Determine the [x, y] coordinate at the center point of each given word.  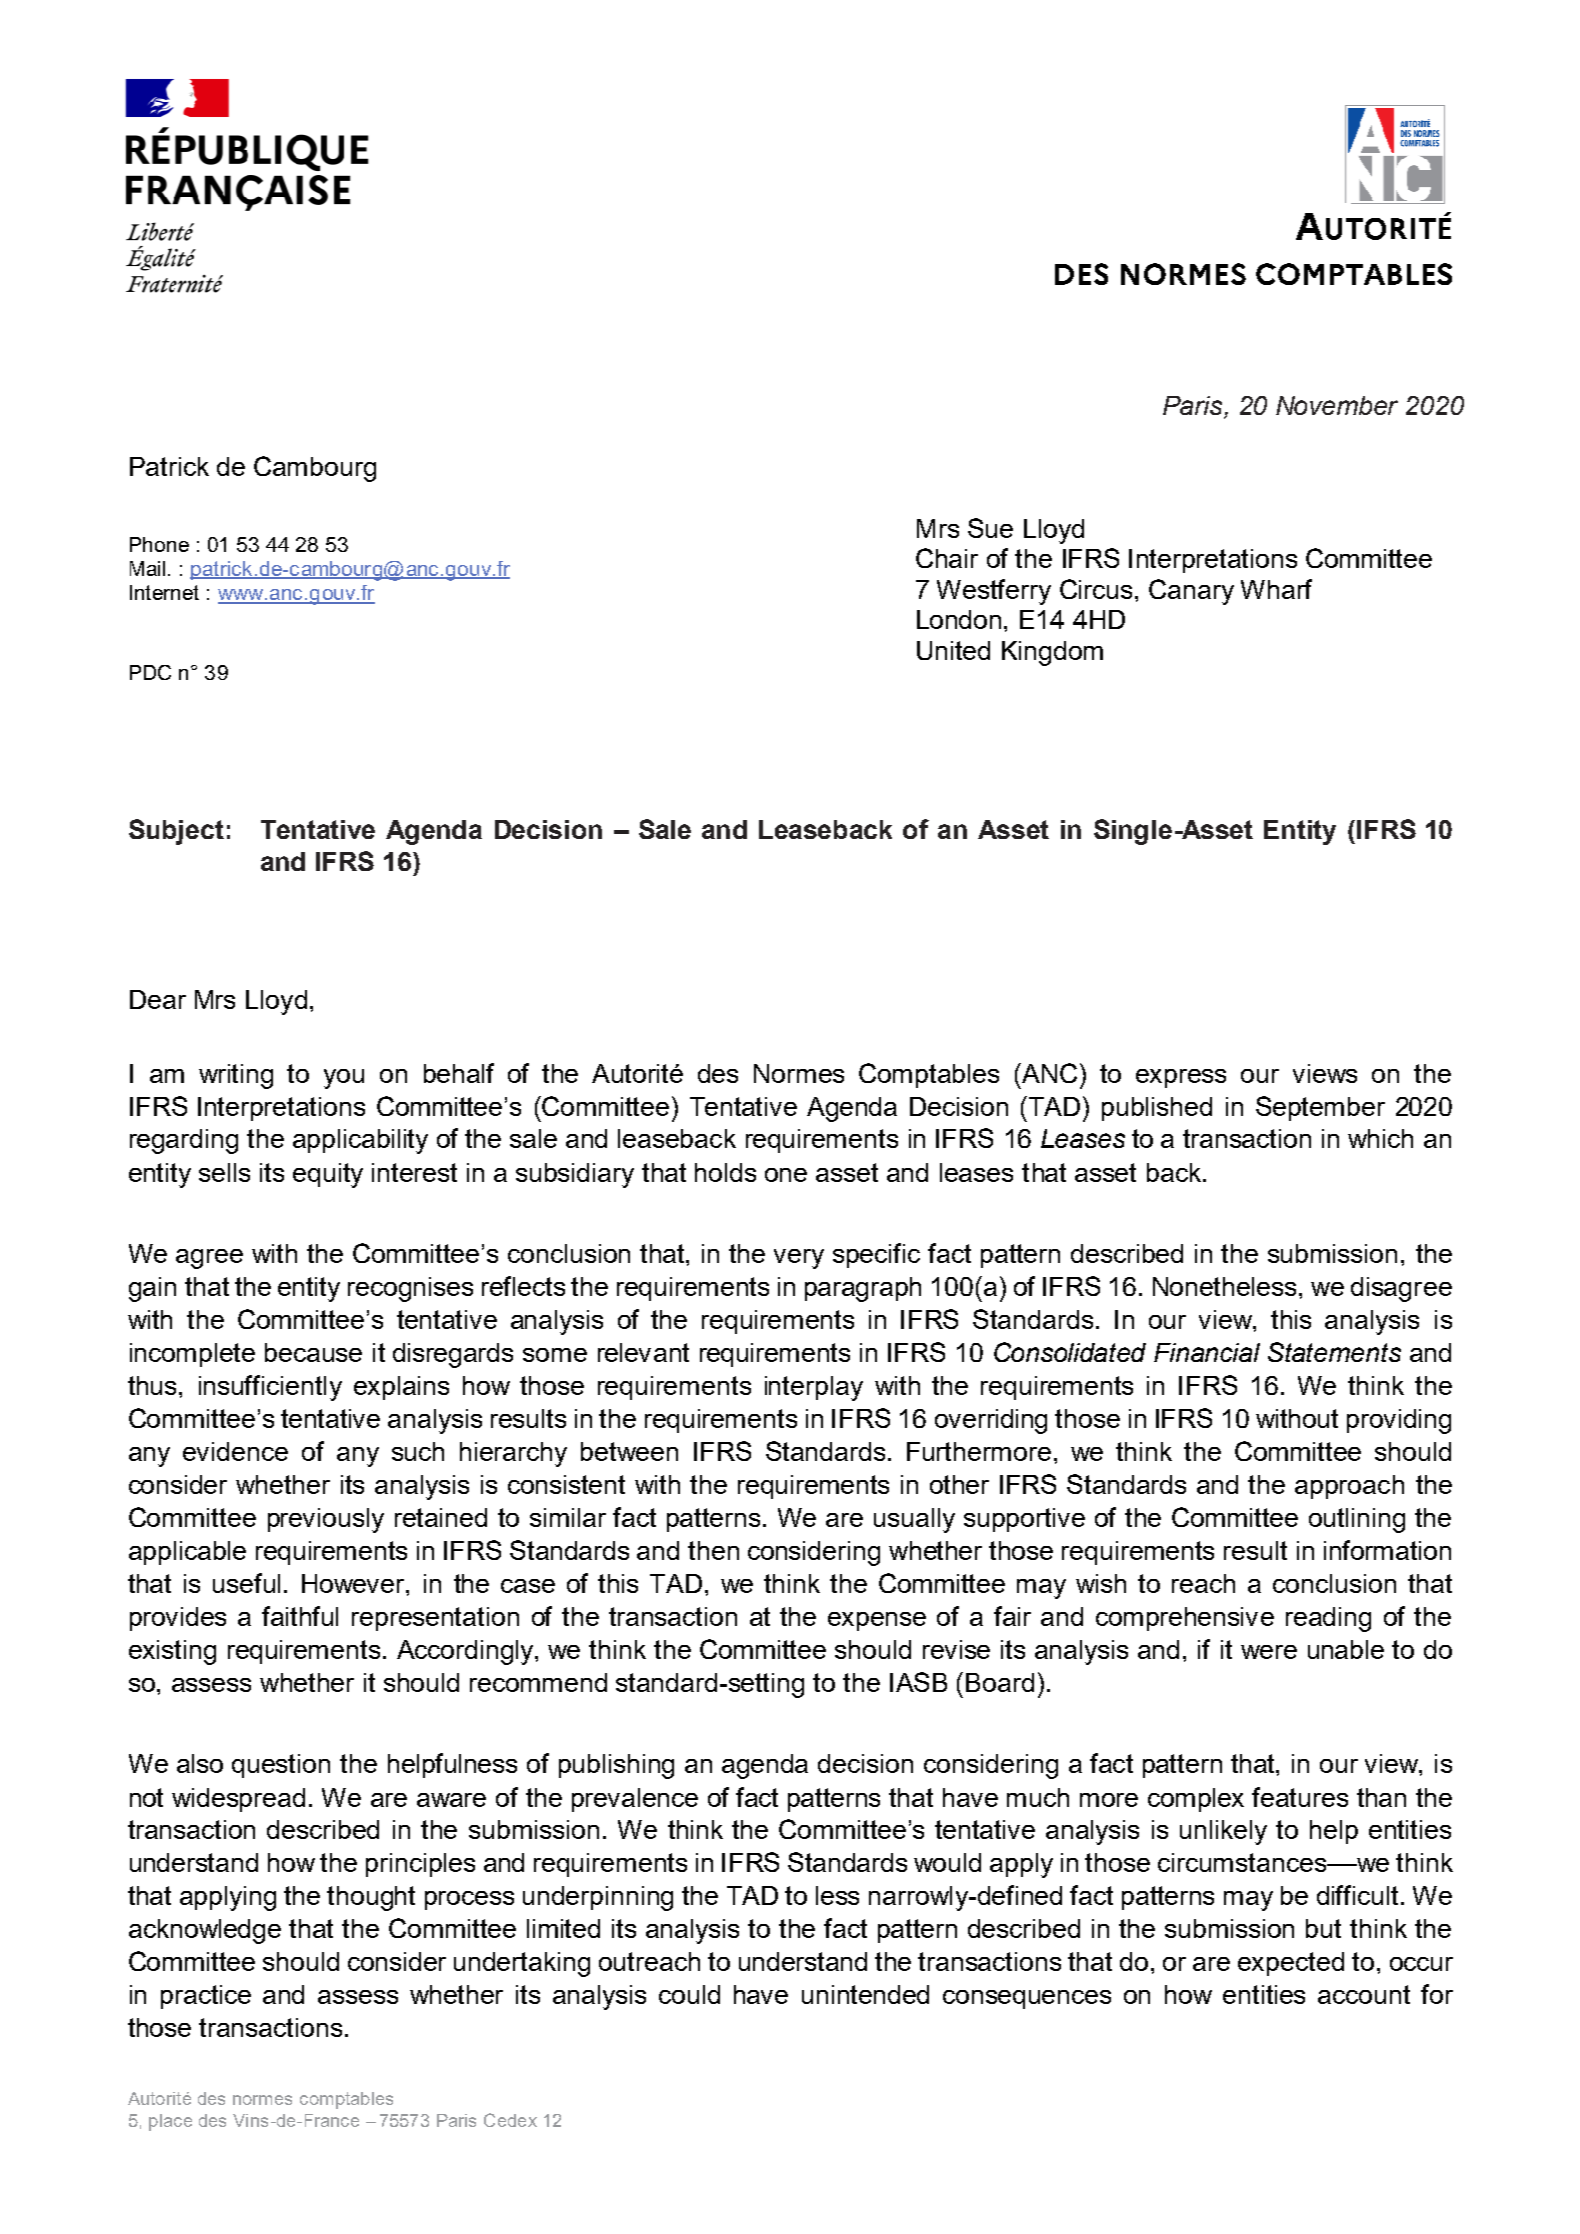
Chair [947, 558]
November [1337, 405]
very [799, 1259]
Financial [1207, 1352]
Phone [159, 544]
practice [206, 1997]
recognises [410, 1289]
